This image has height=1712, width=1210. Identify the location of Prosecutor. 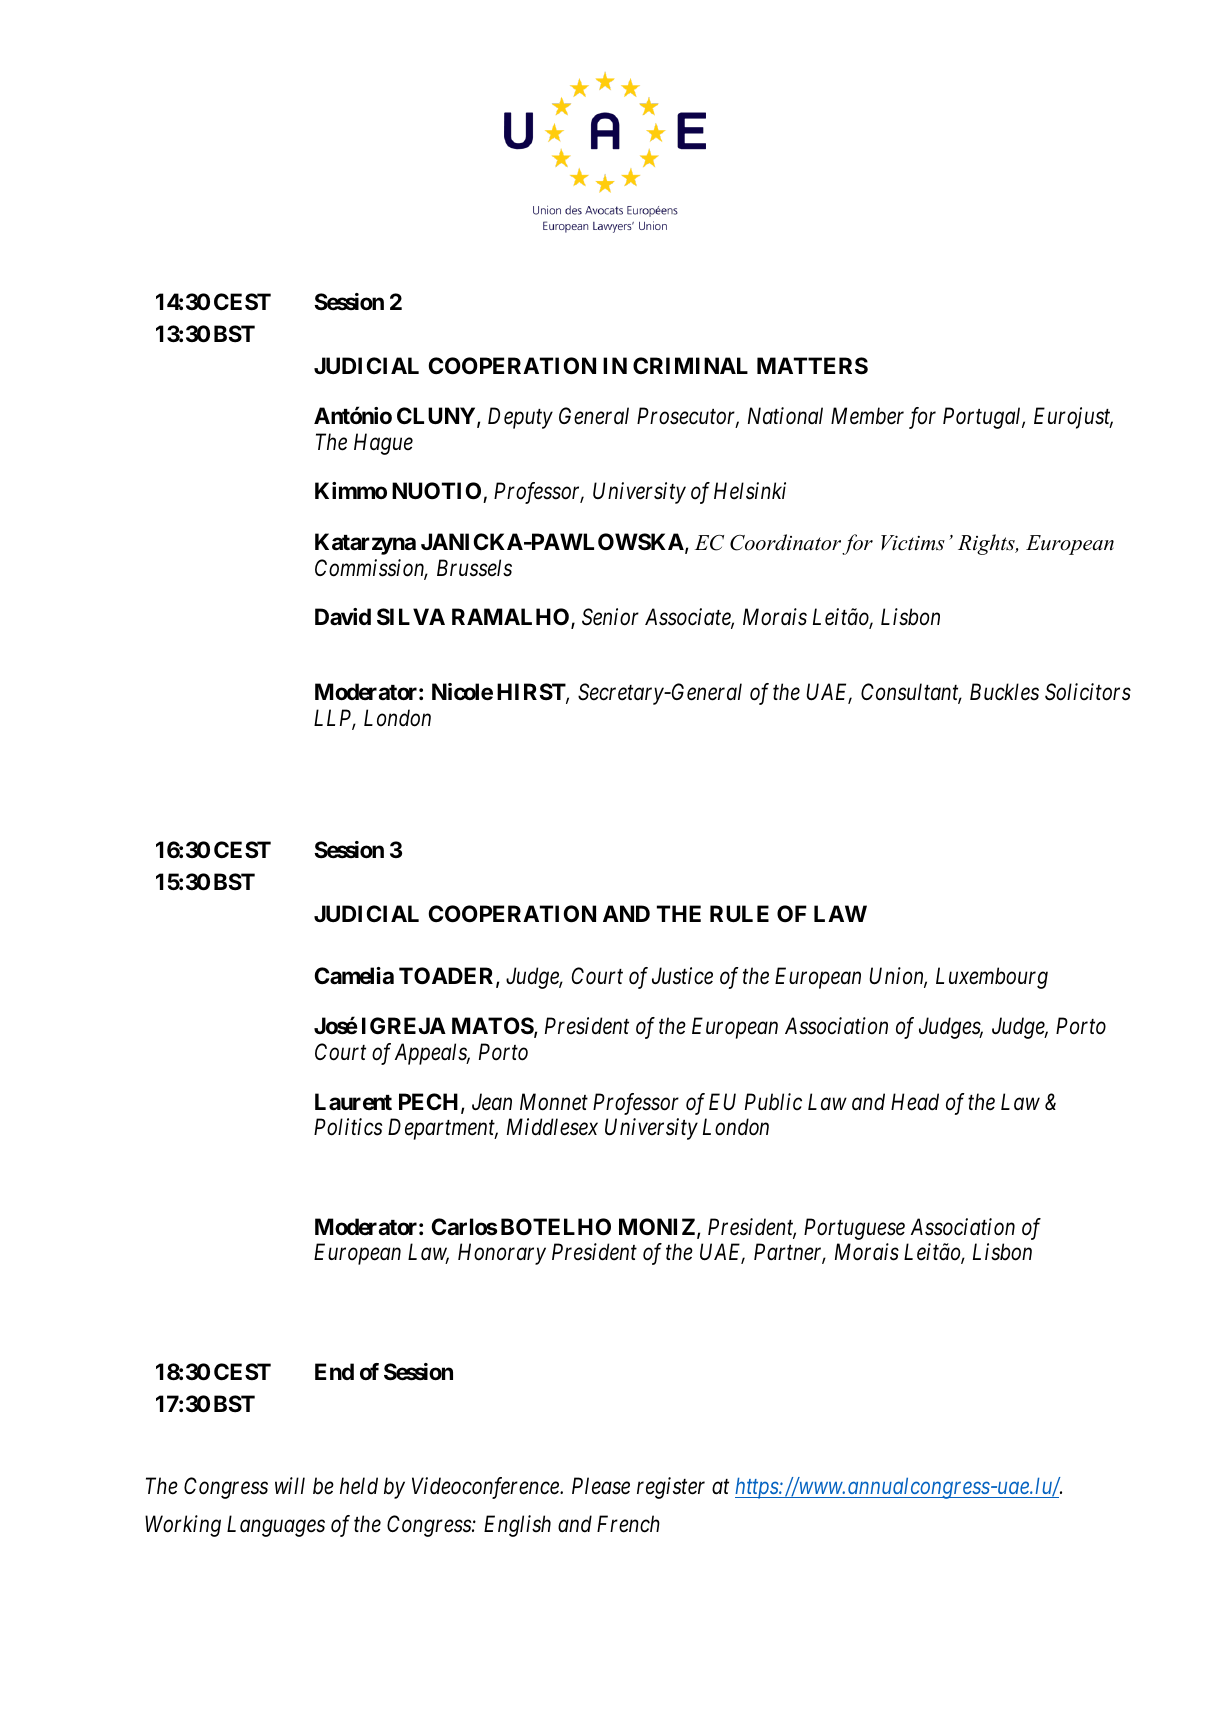
(688, 417).
